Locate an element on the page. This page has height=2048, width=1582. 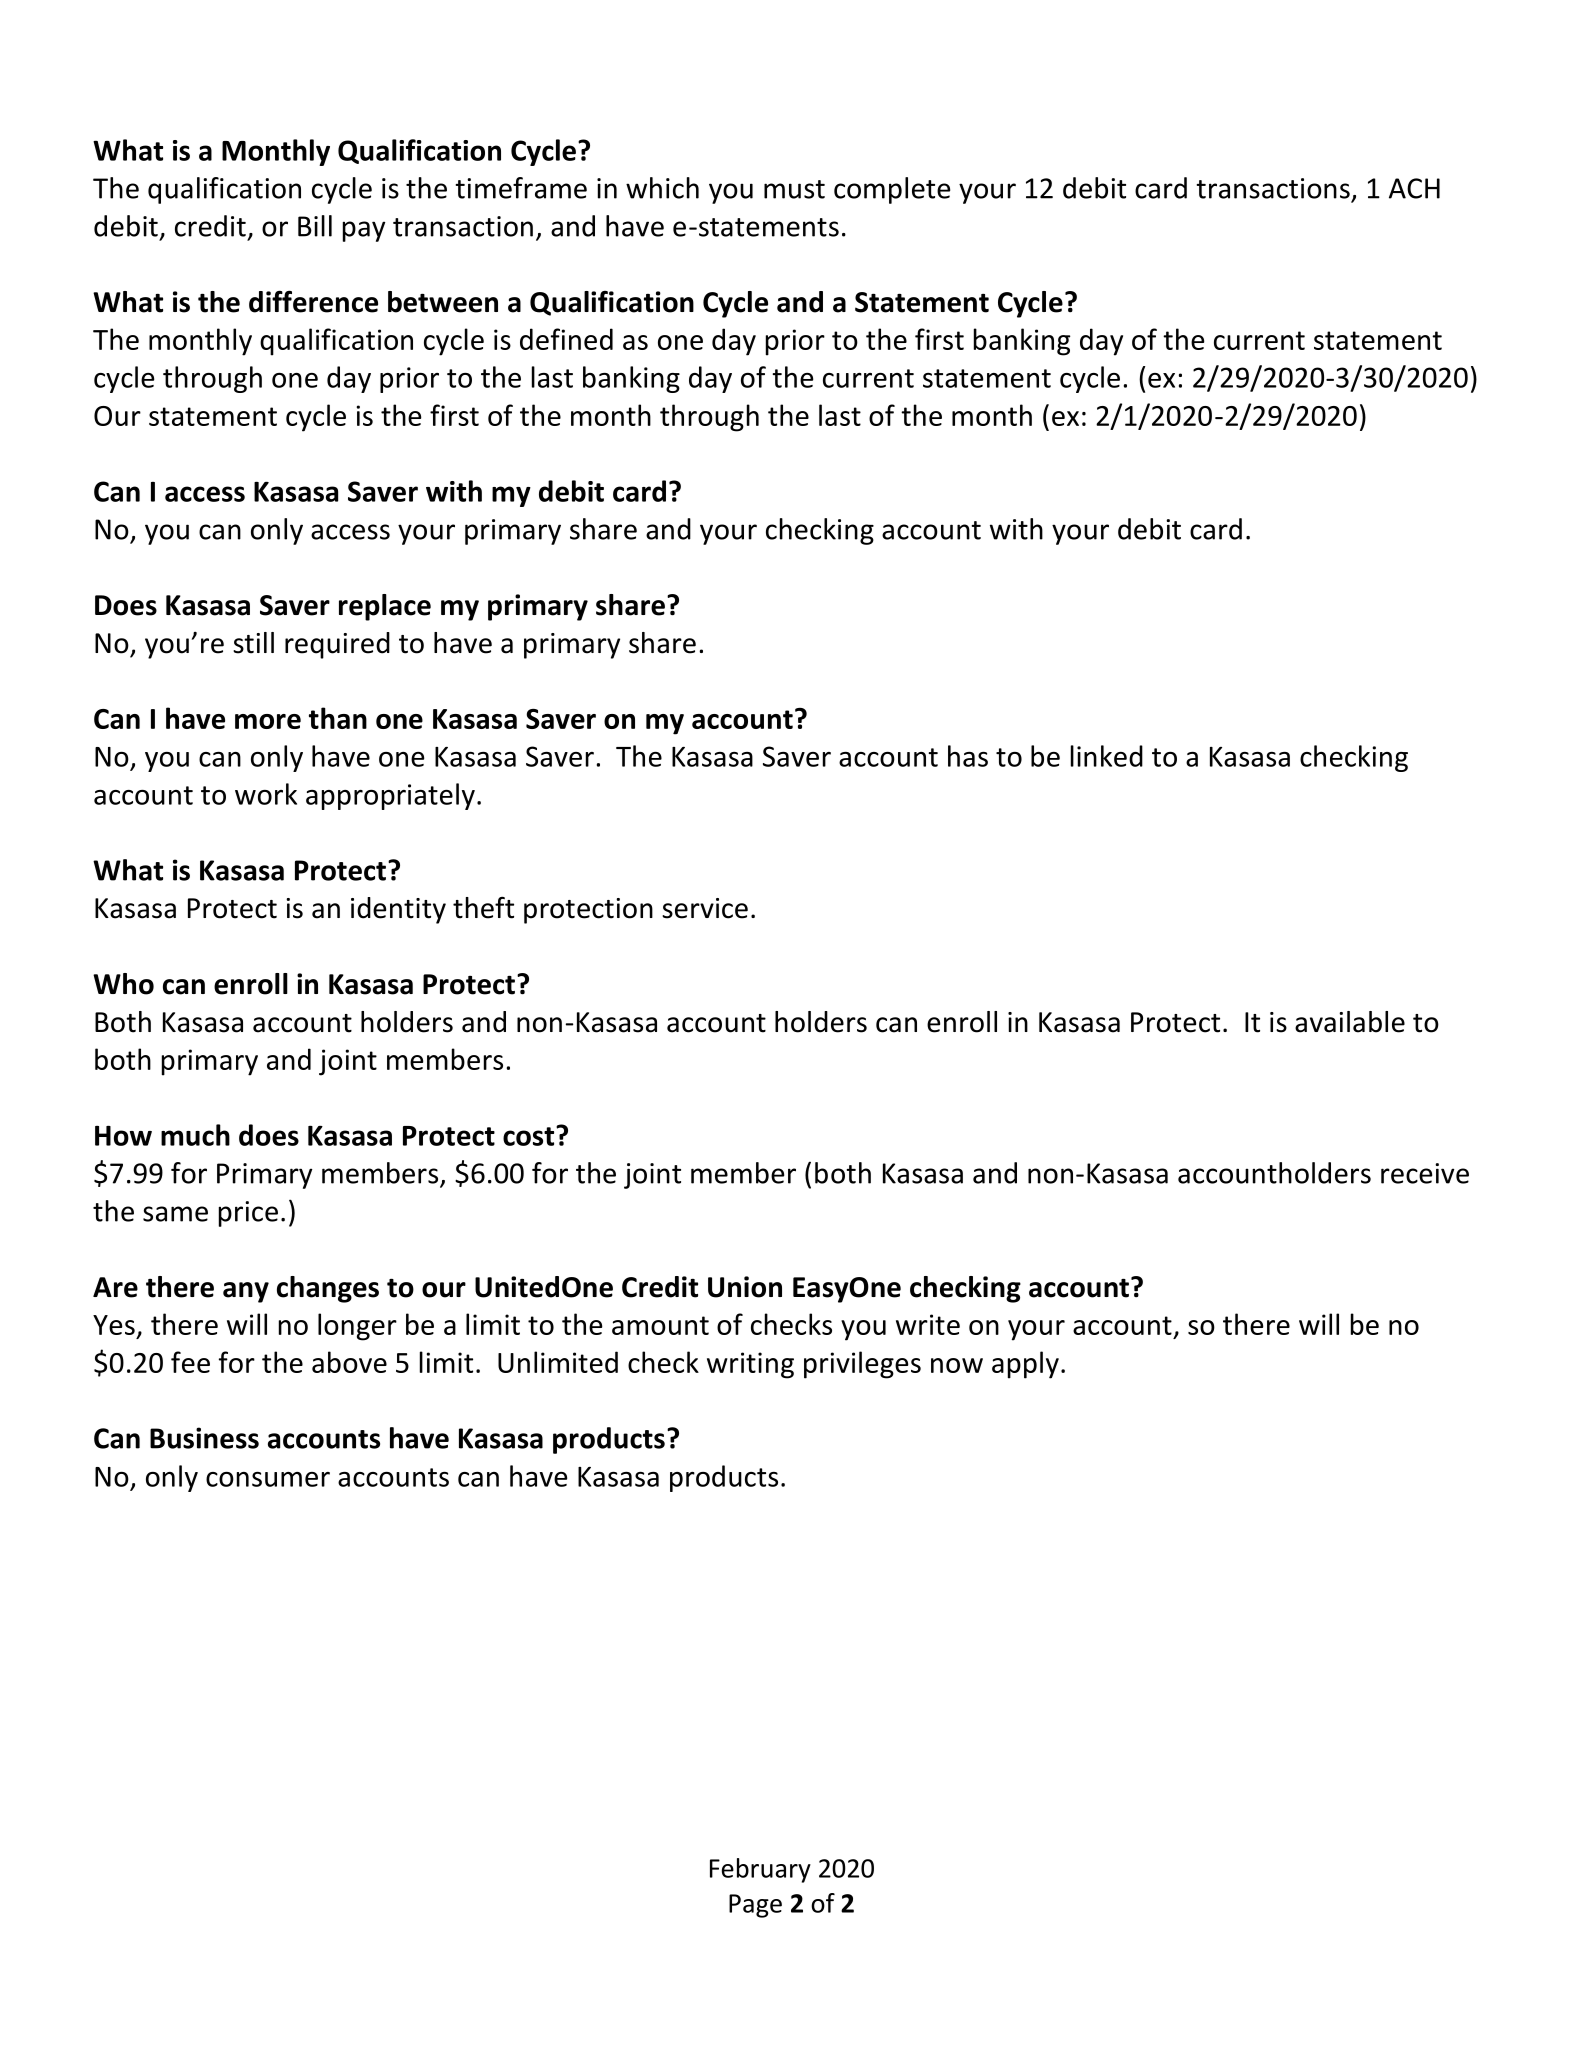
available is located at coordinates (1350, 1022).
